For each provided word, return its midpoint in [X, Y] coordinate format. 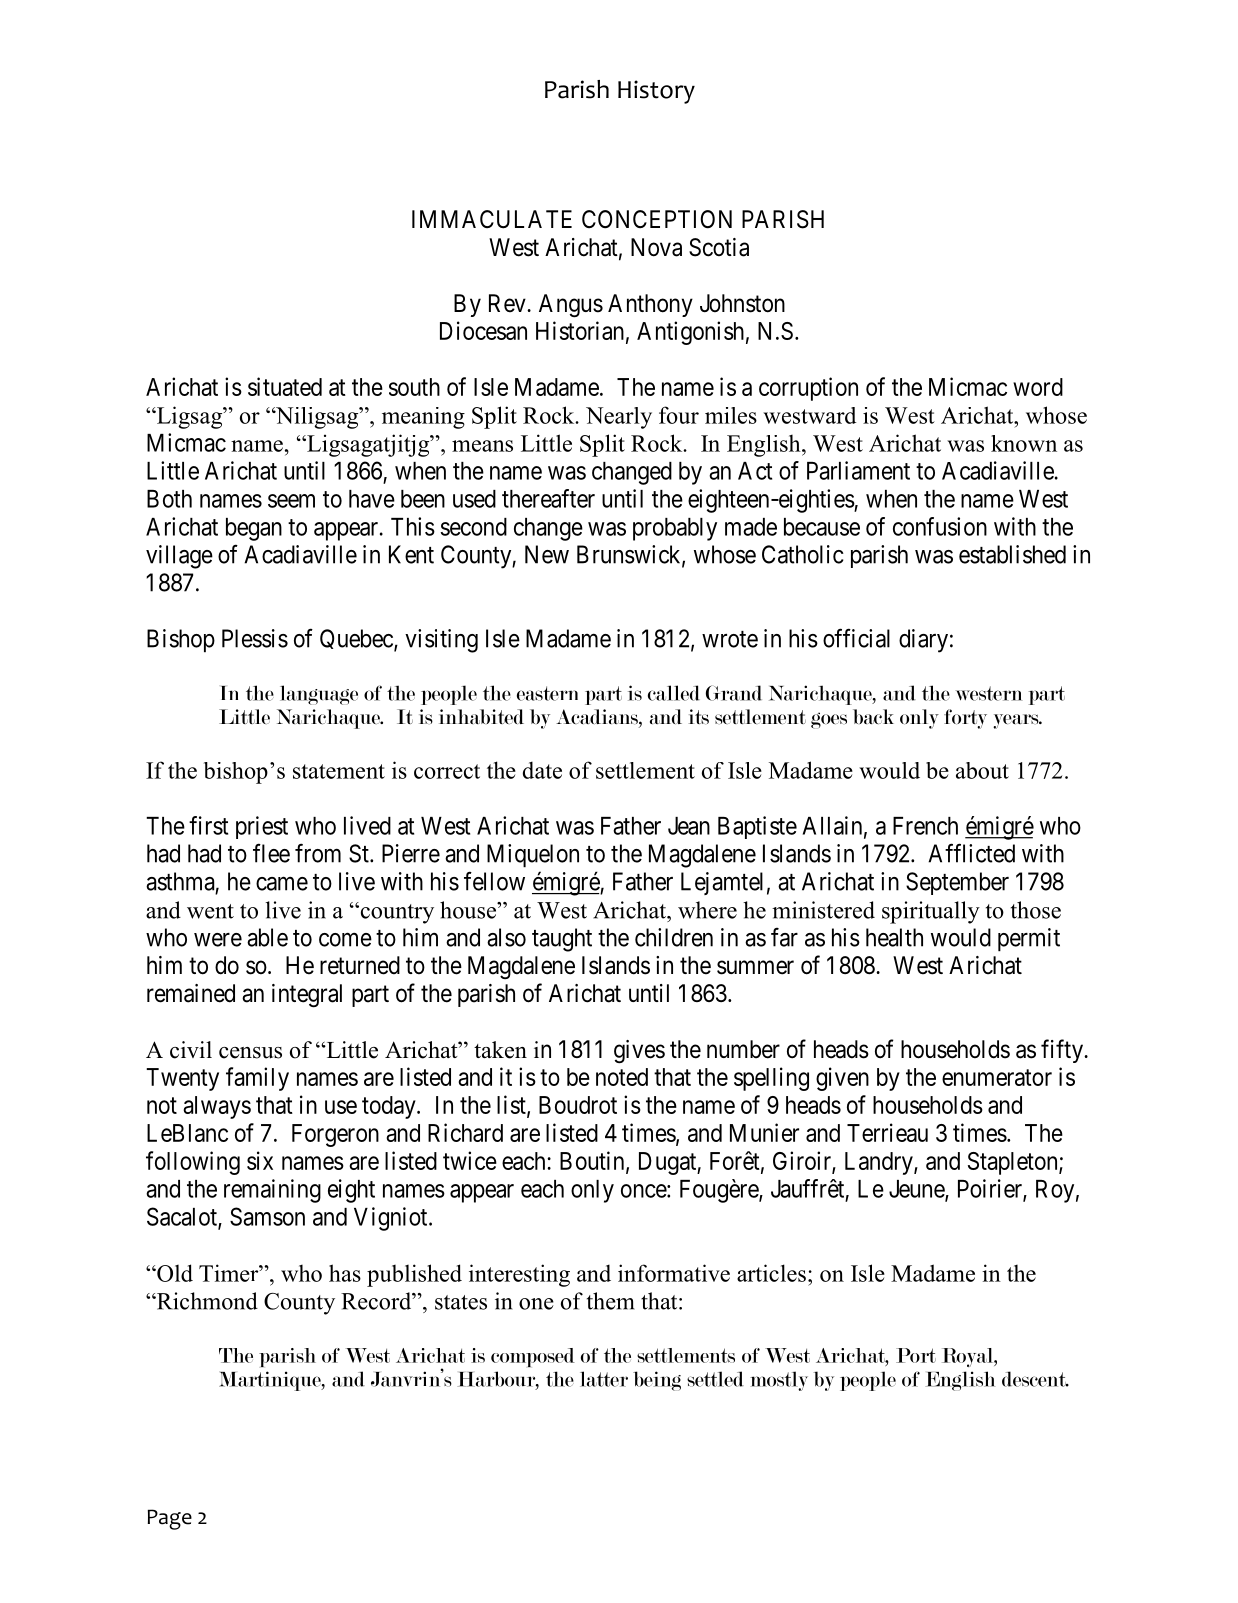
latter [604, 1379]
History [656, 92]
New [547, 554]
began [254, 529]
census [250, 1053]
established [1012, 554]
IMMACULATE [492, 219]
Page [170, 1519]
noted [622, 1077]
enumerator [997, 1077]
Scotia [719, 247]
